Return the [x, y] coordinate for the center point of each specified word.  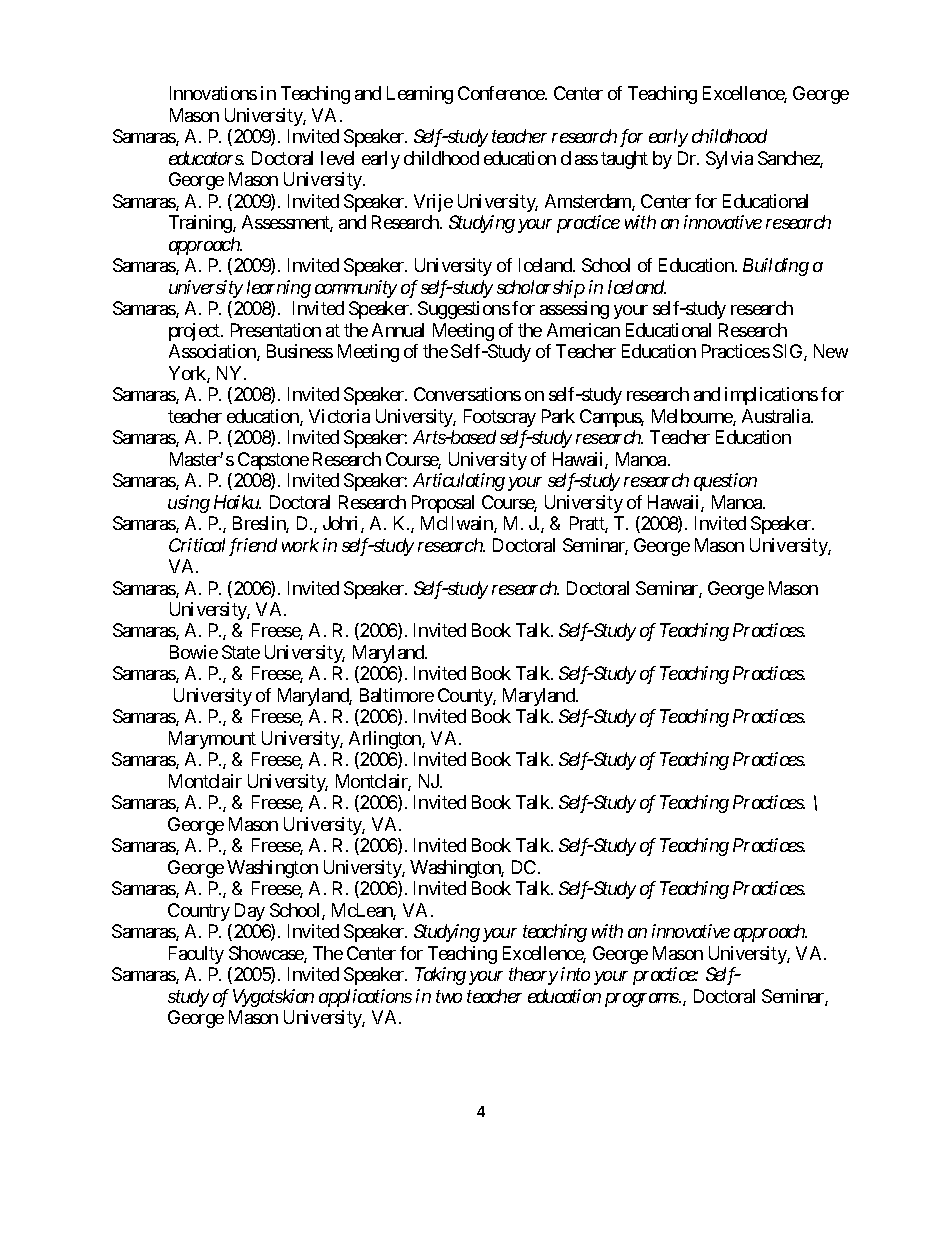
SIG [789, 352]
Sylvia [729, 160]
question [725, 482]
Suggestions [464, 310]
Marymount [212, 740]
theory [533, 976]
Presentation [276, 330]
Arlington [386, 740]
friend [253, 547]
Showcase [267, 954]
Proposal [443, 504]
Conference [502, 93]
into [575, 974]
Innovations [213, 93]
